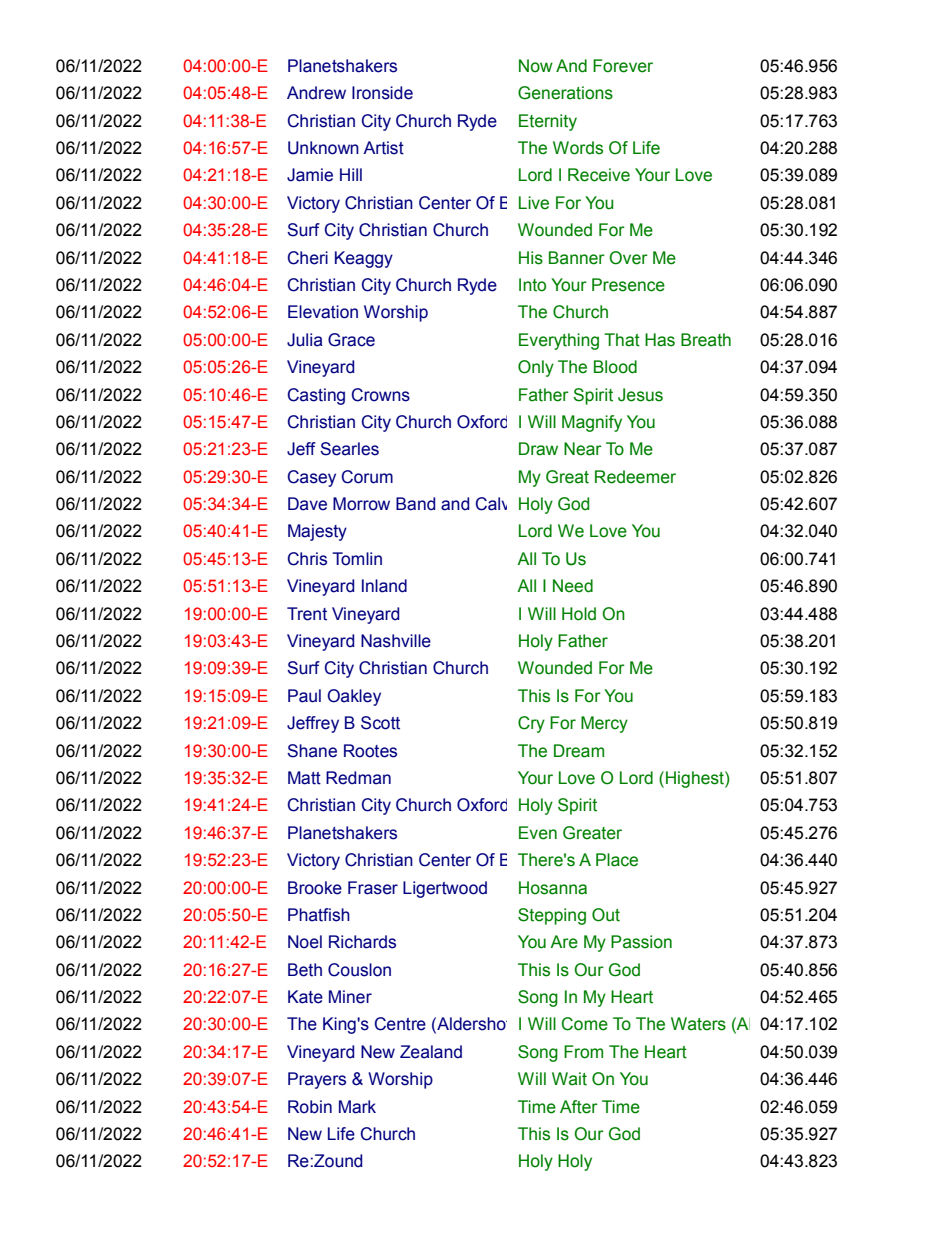  What do you see at coordinates (538, 449) in the screenshot?
I see `Draw` at bounding box center [538, 449].
